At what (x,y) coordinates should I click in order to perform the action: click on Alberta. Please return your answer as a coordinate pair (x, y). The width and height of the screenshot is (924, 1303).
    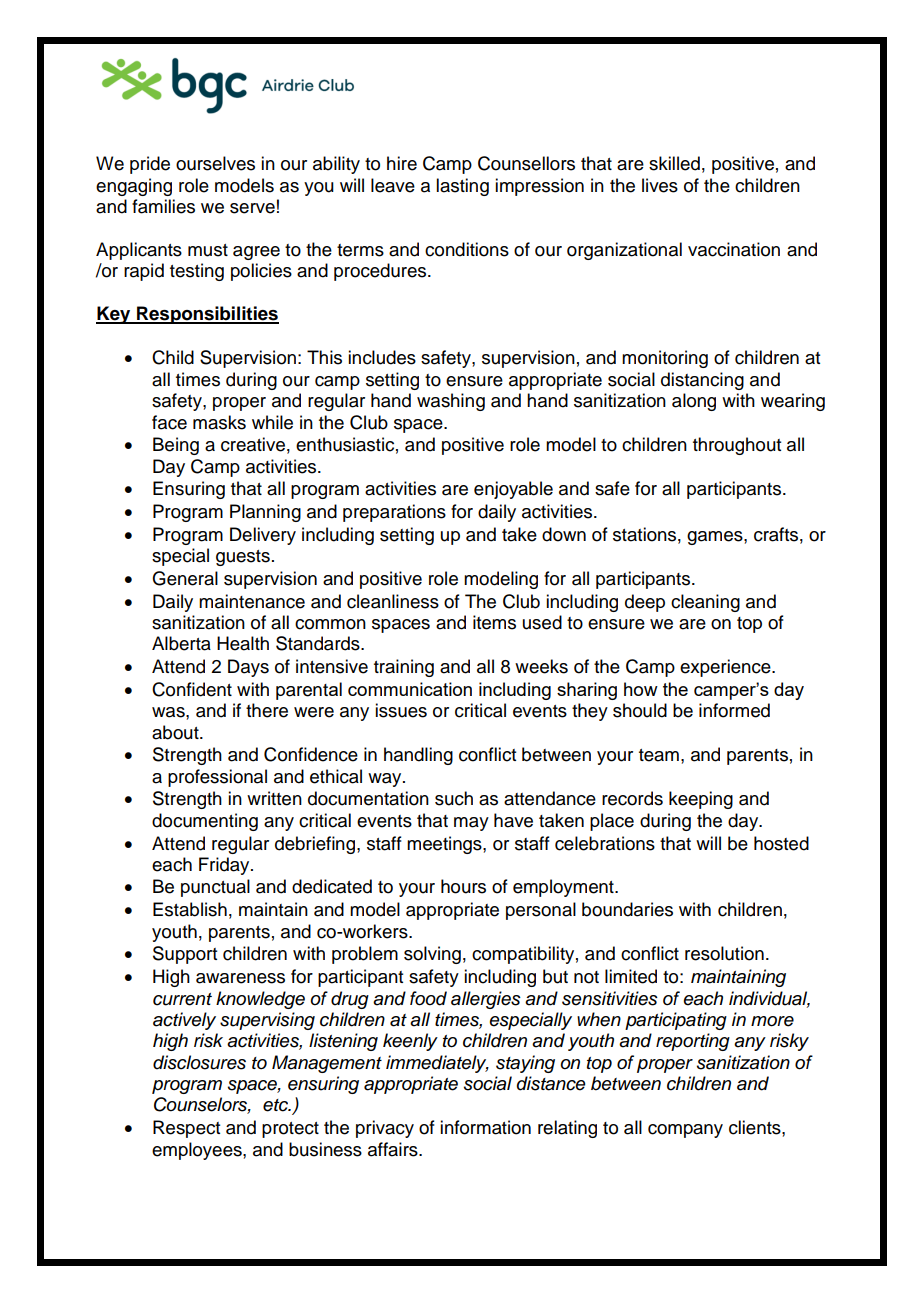
    Looking at the image, I should click on (181, 643).
